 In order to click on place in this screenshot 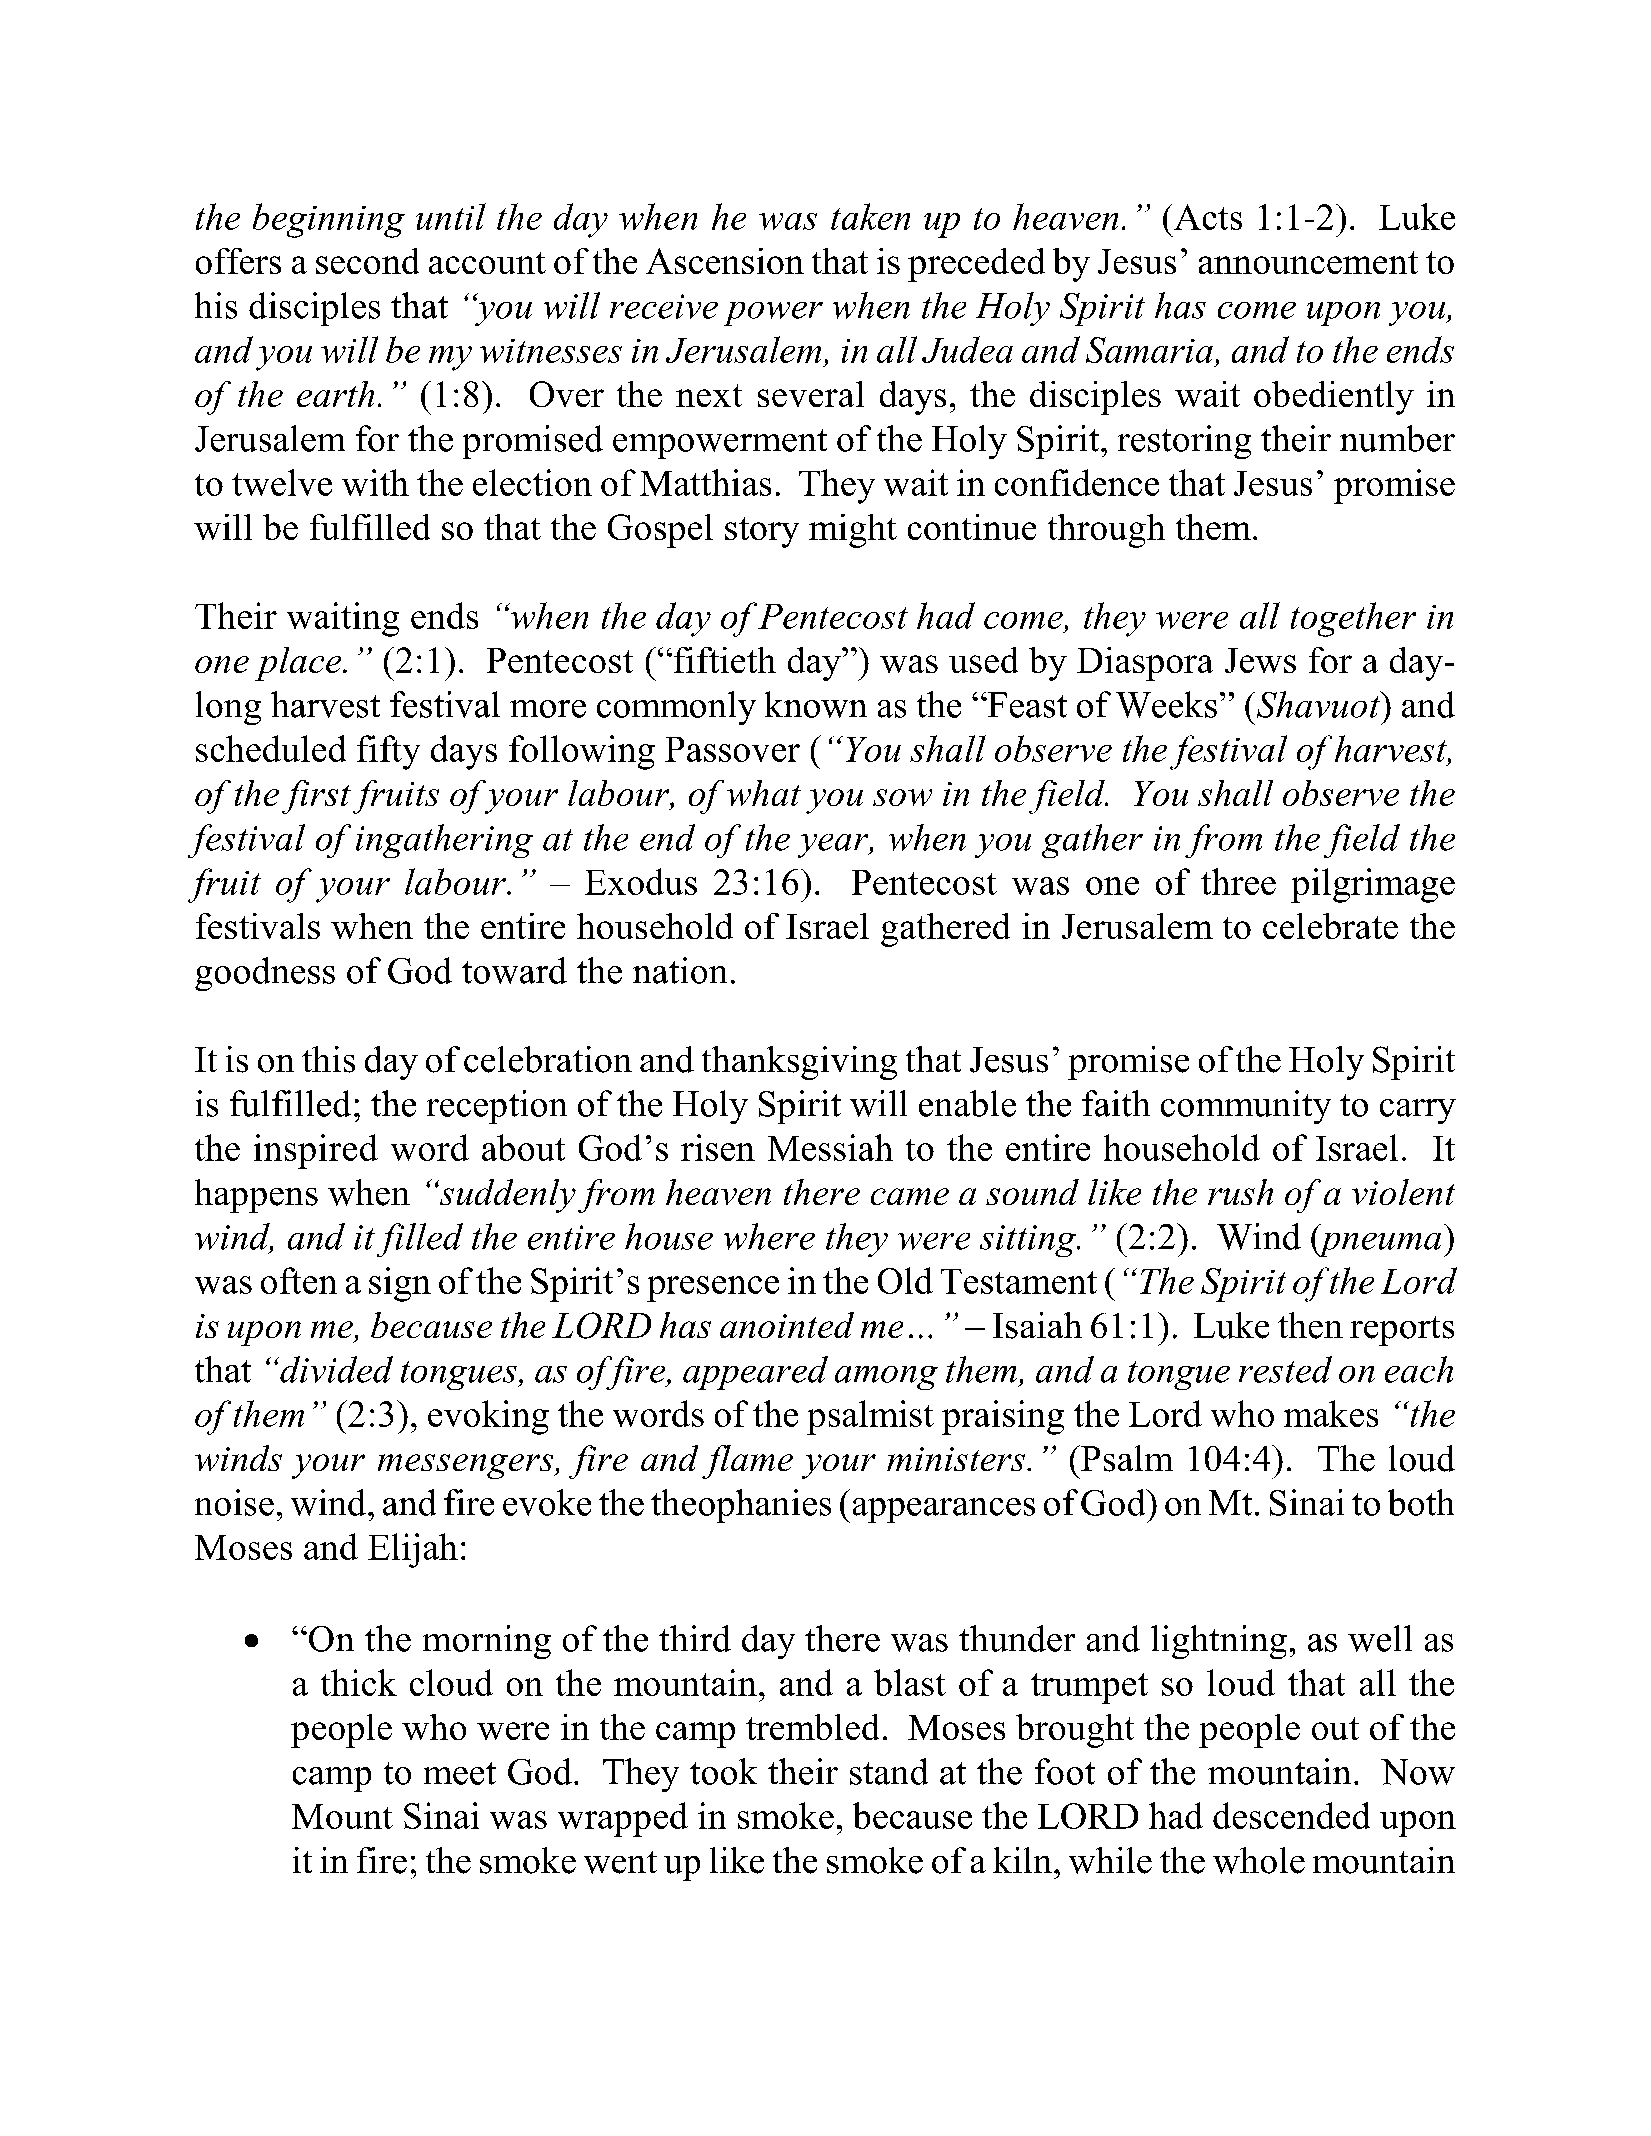, I will do `click(299, 664)`.
